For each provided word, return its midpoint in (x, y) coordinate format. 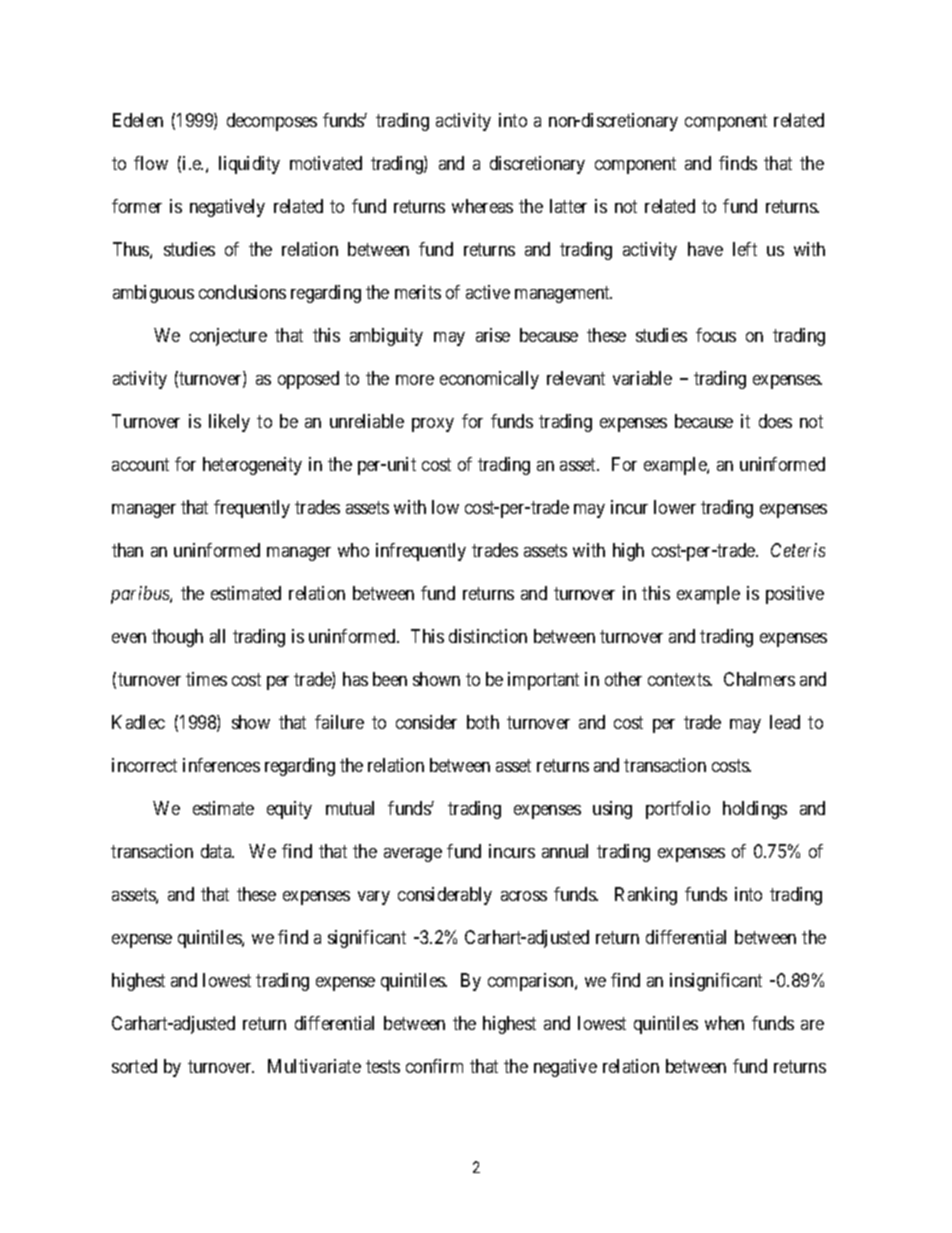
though (177, 638)
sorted (134, 1066)
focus (716, 335)
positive (795, 595)
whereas (482, 206)
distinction (488, 636)
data (217, 851)
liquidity (249, 165)
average (413, 855)
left (745, 249)
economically (489, 380)
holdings (755, 810)
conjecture (228, 337)
